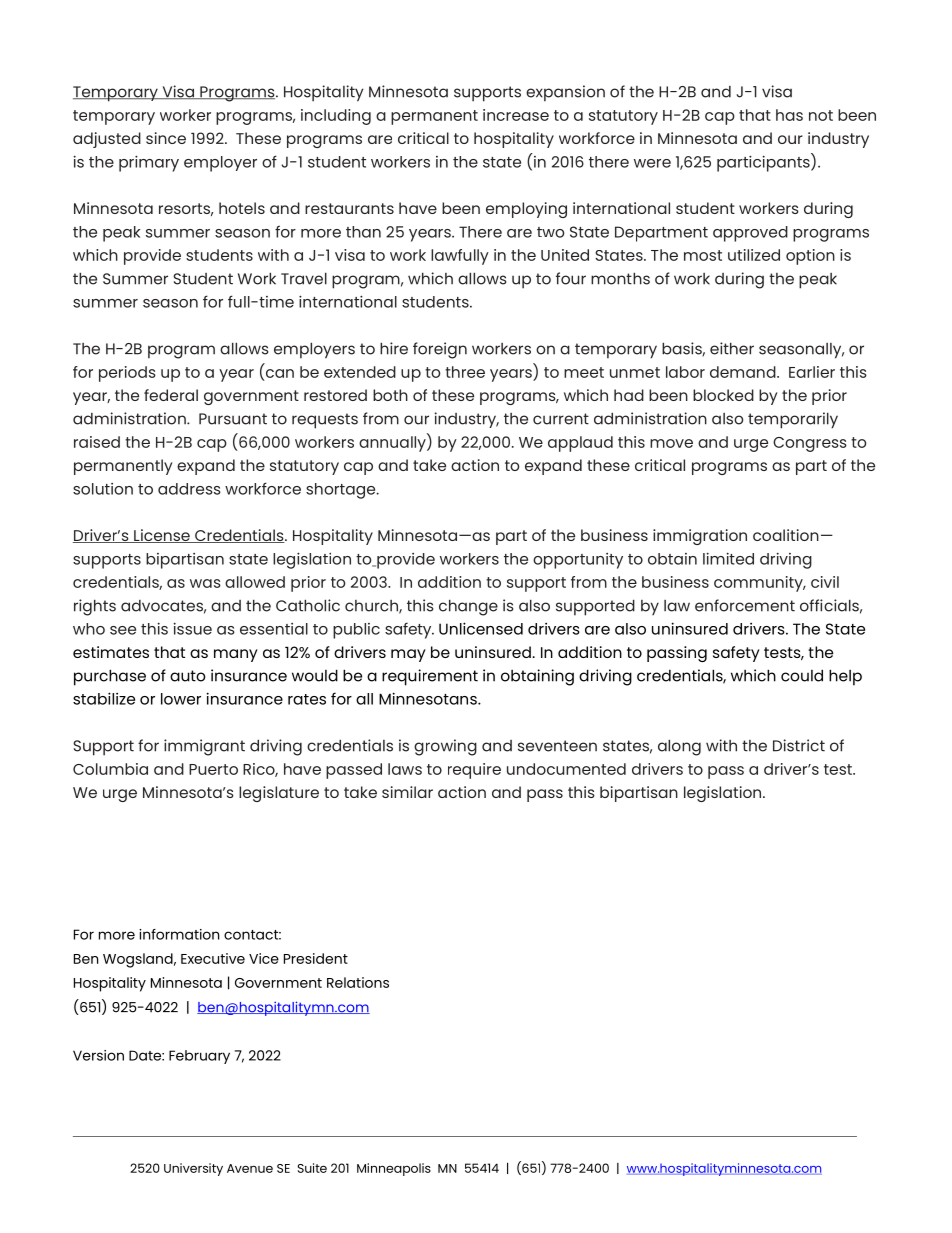  Describe the element at coordinates (821, 115) in the page. I see `not` at that location.
